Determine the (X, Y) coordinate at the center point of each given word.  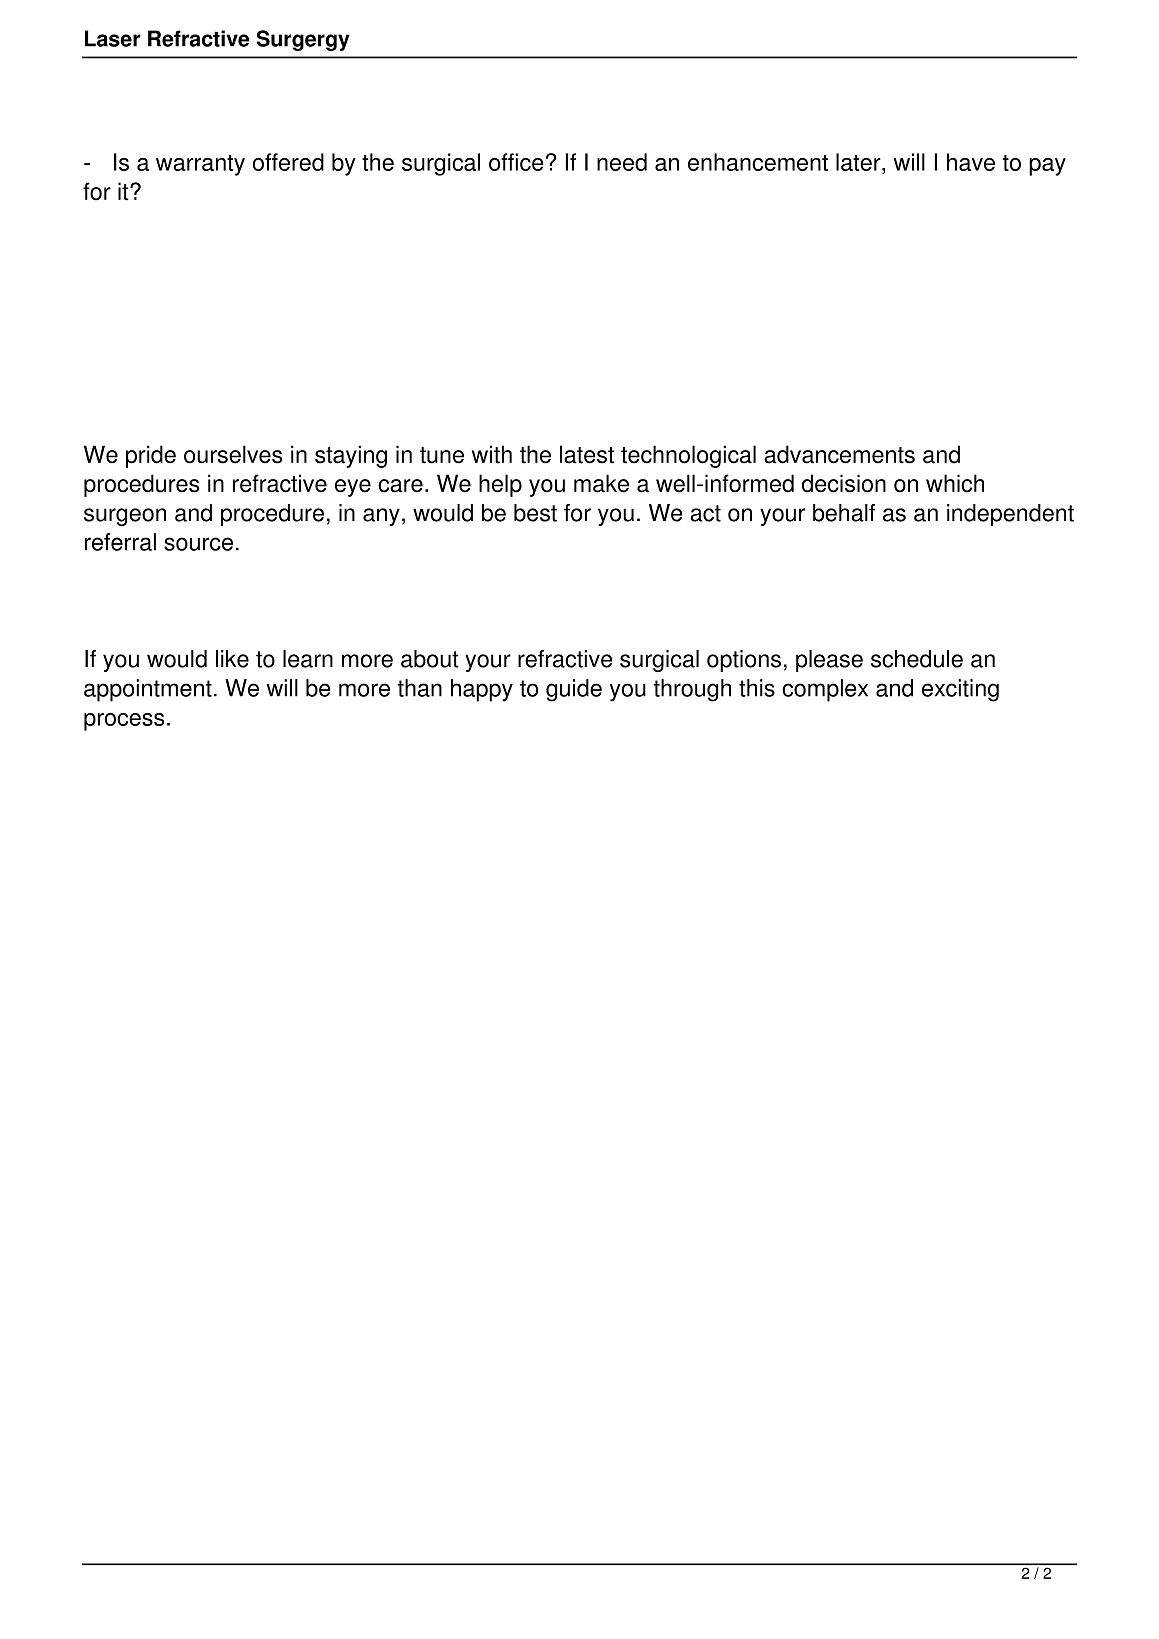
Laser (112, 38)
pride (151, 456)
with (492, 454)
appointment (148, 690)
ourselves (233, 454)
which (955, 483)
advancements (839, 454)
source (198, 544)
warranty (200, 165)
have (971, 162)
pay (1047, 167)
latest (587, 454)
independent (1010, 515)
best (535, 513)
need (622, 162)
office (516, 162)
